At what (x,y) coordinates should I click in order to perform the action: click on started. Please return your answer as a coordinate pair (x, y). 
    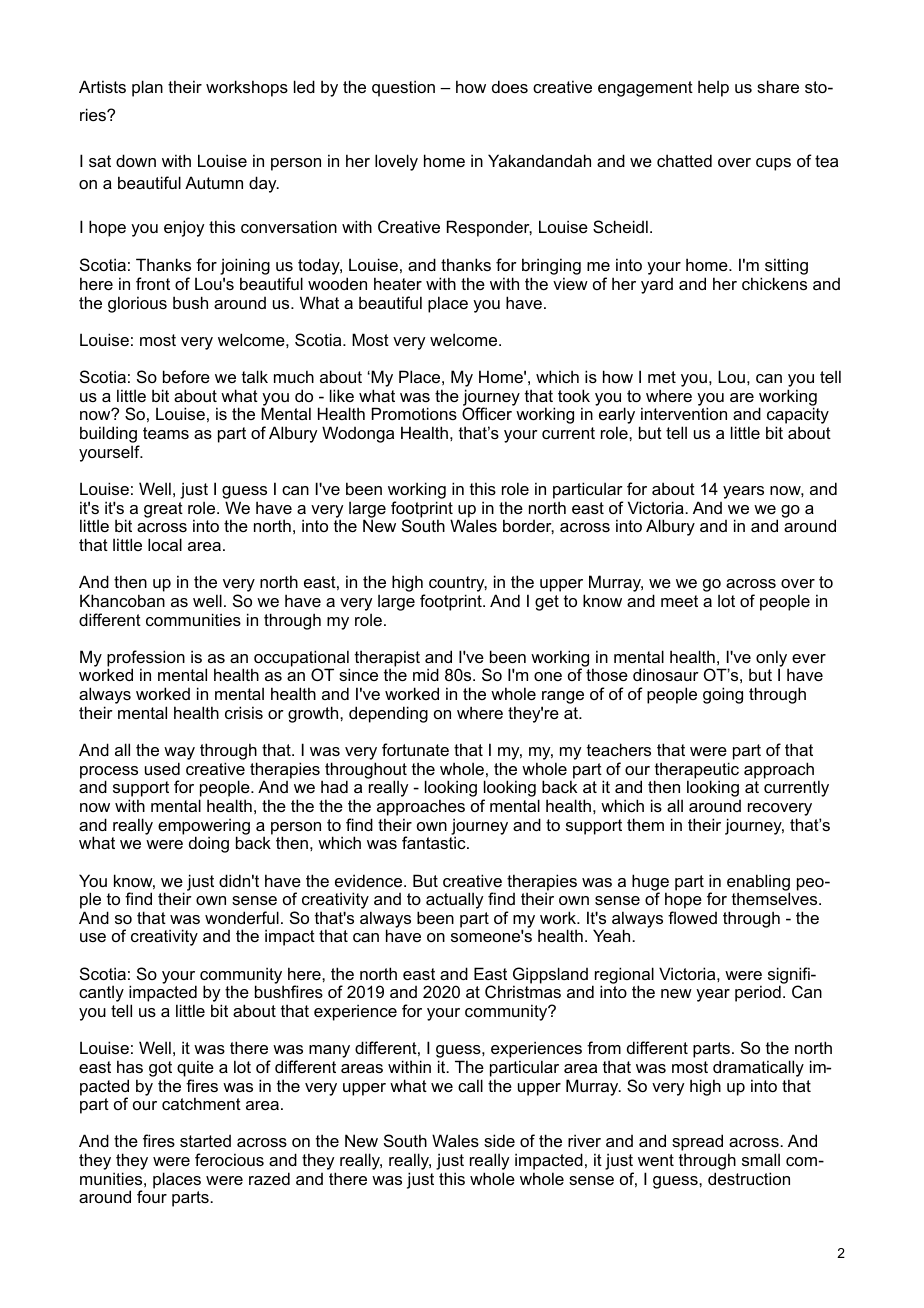
    Looking at the image, I should click on (205, 1141).
